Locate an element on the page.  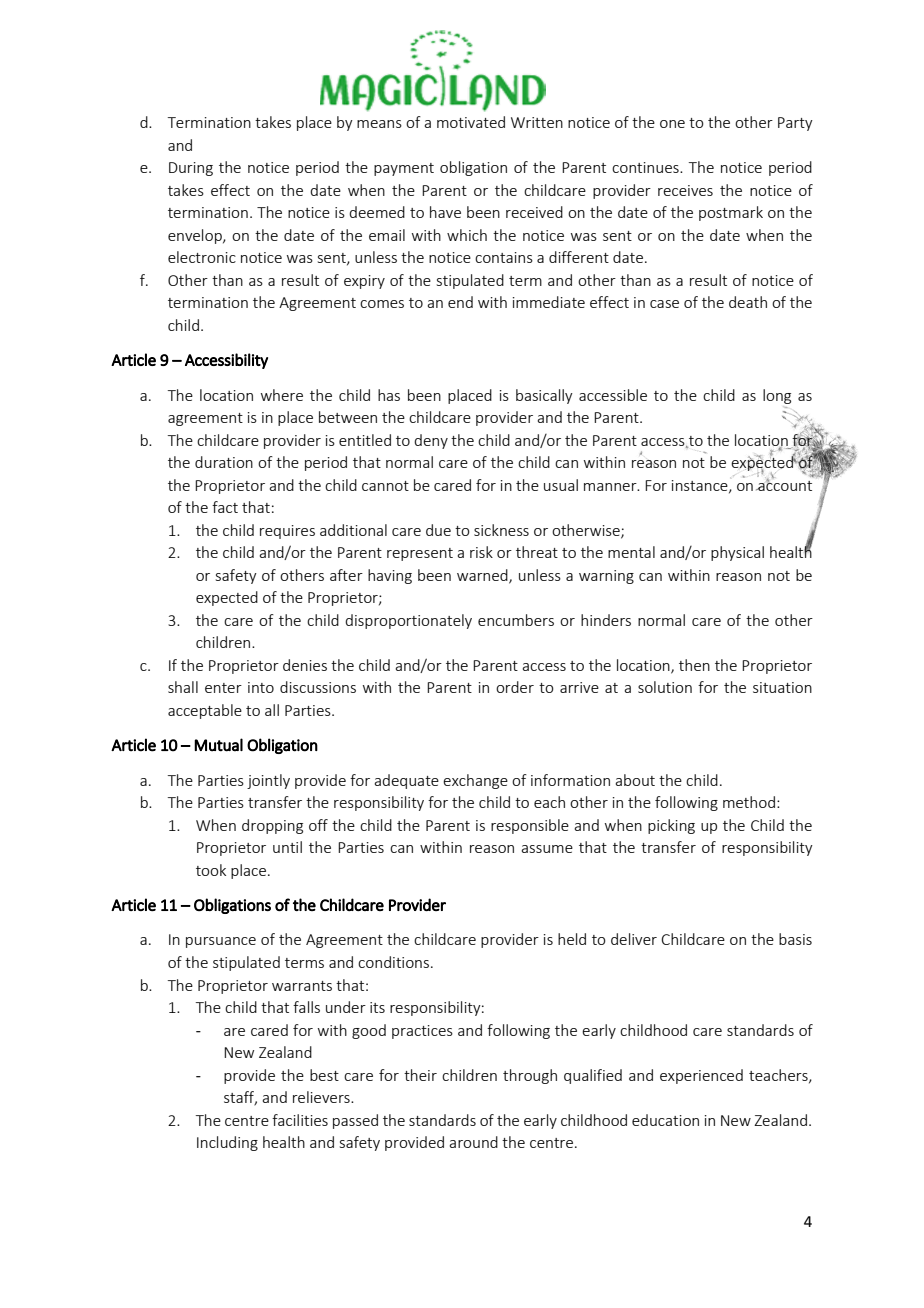
facilities is located at coordinates (300, 1120).
